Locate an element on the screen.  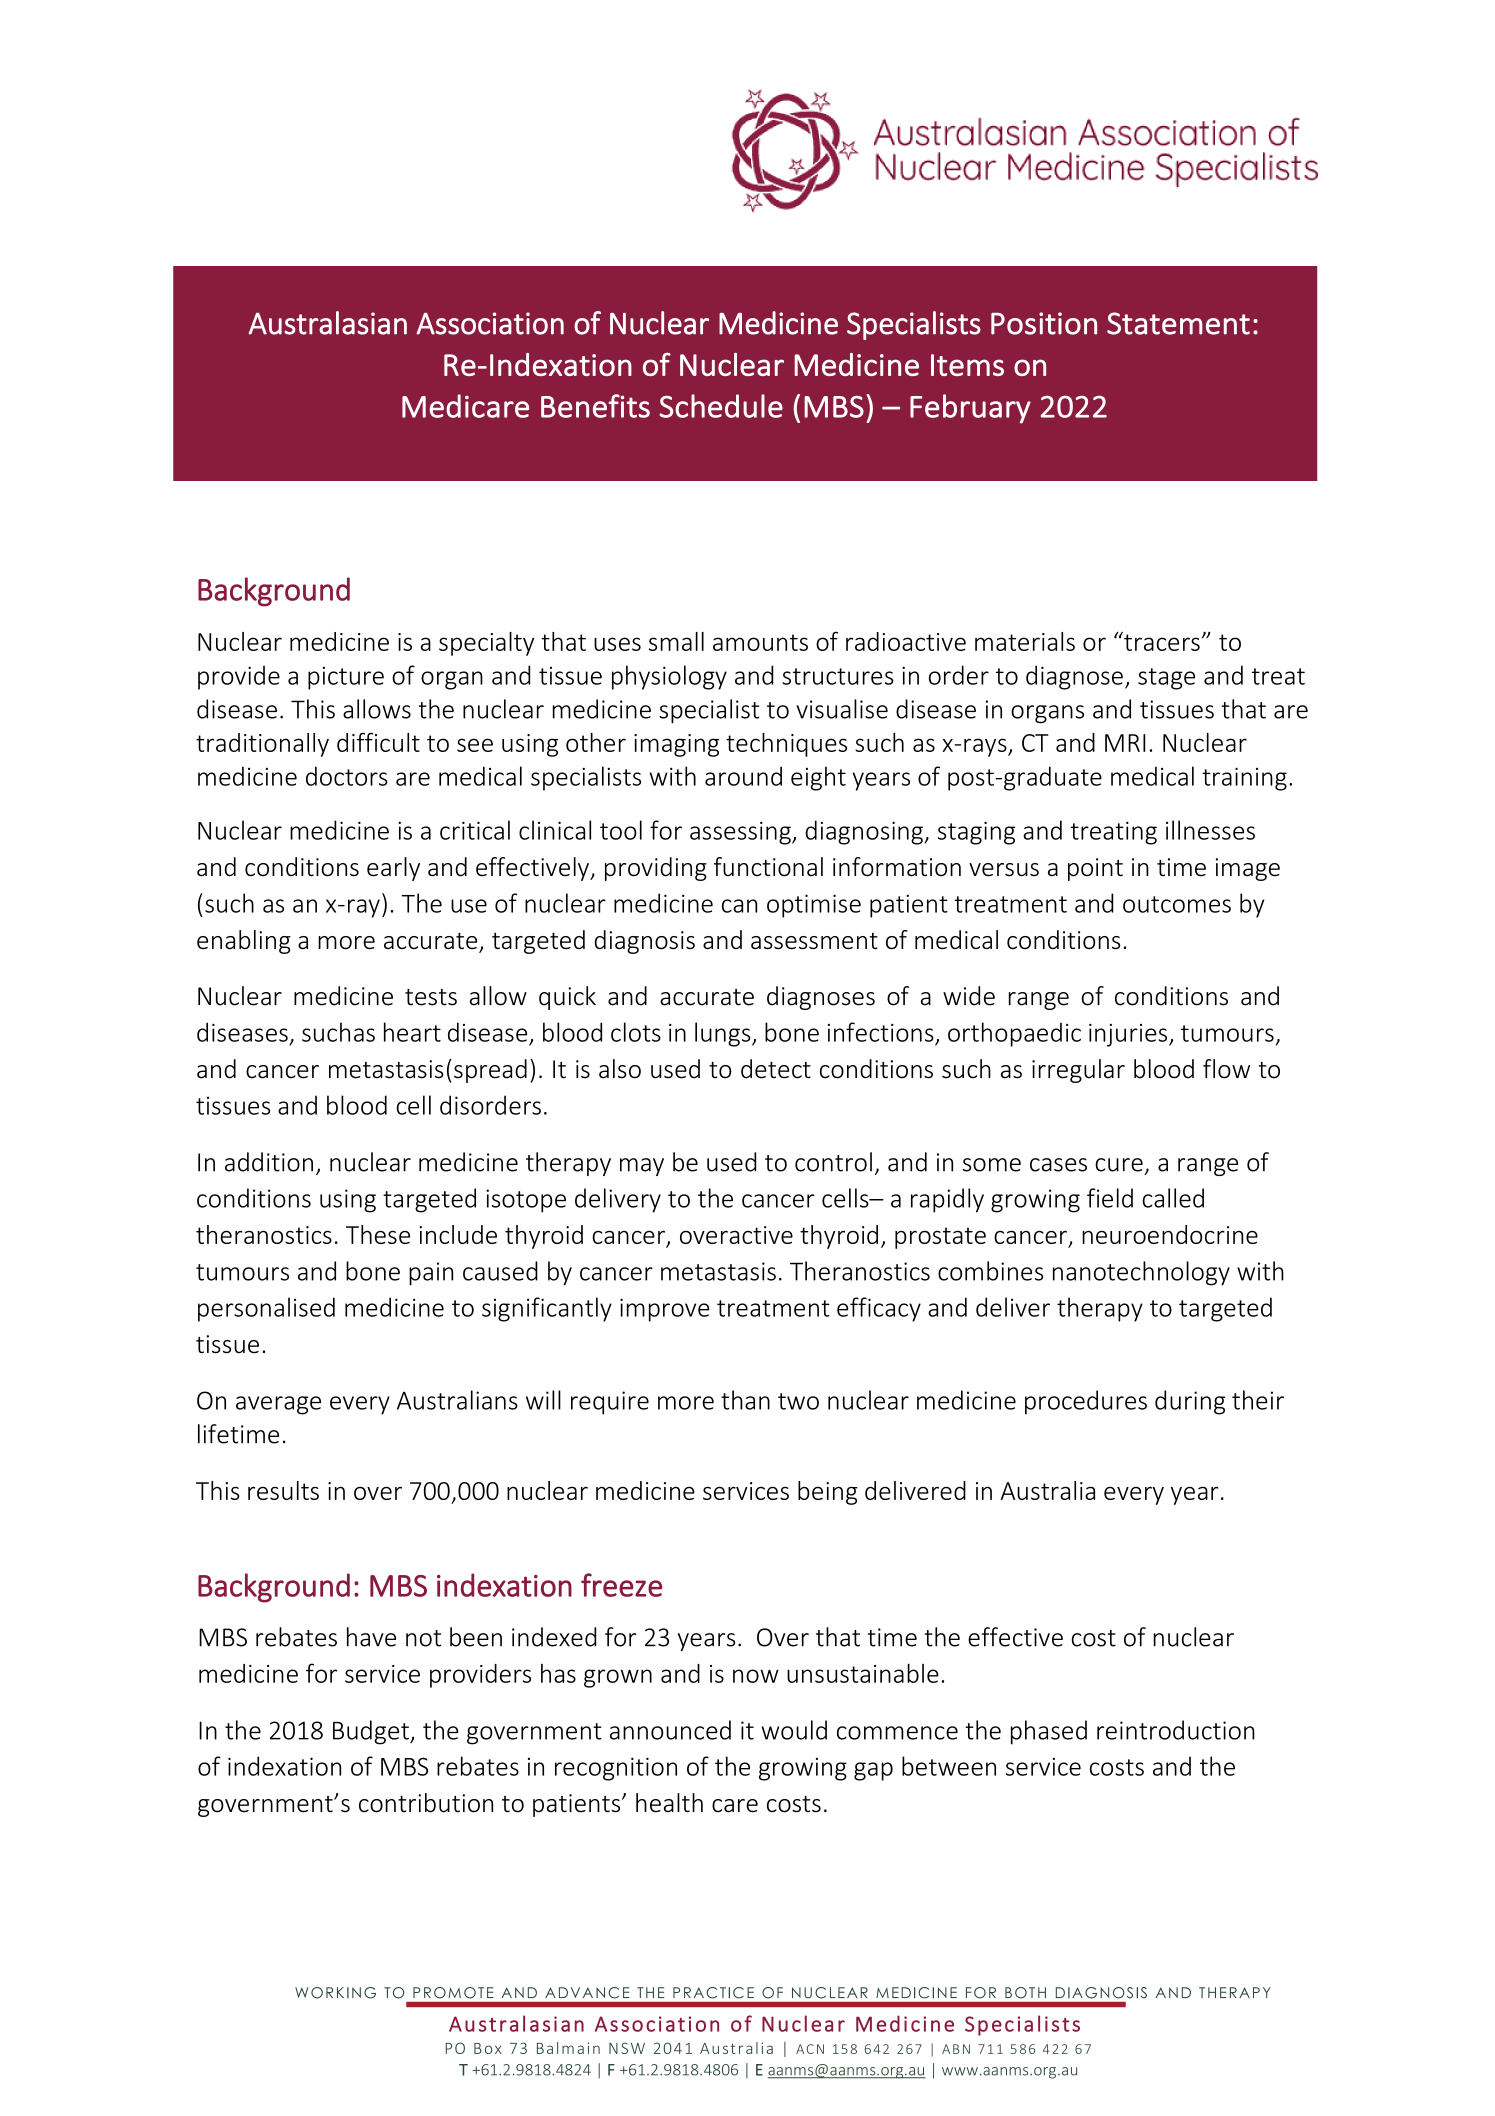
nanotechnology is located at coordinates (1141, 1273).
